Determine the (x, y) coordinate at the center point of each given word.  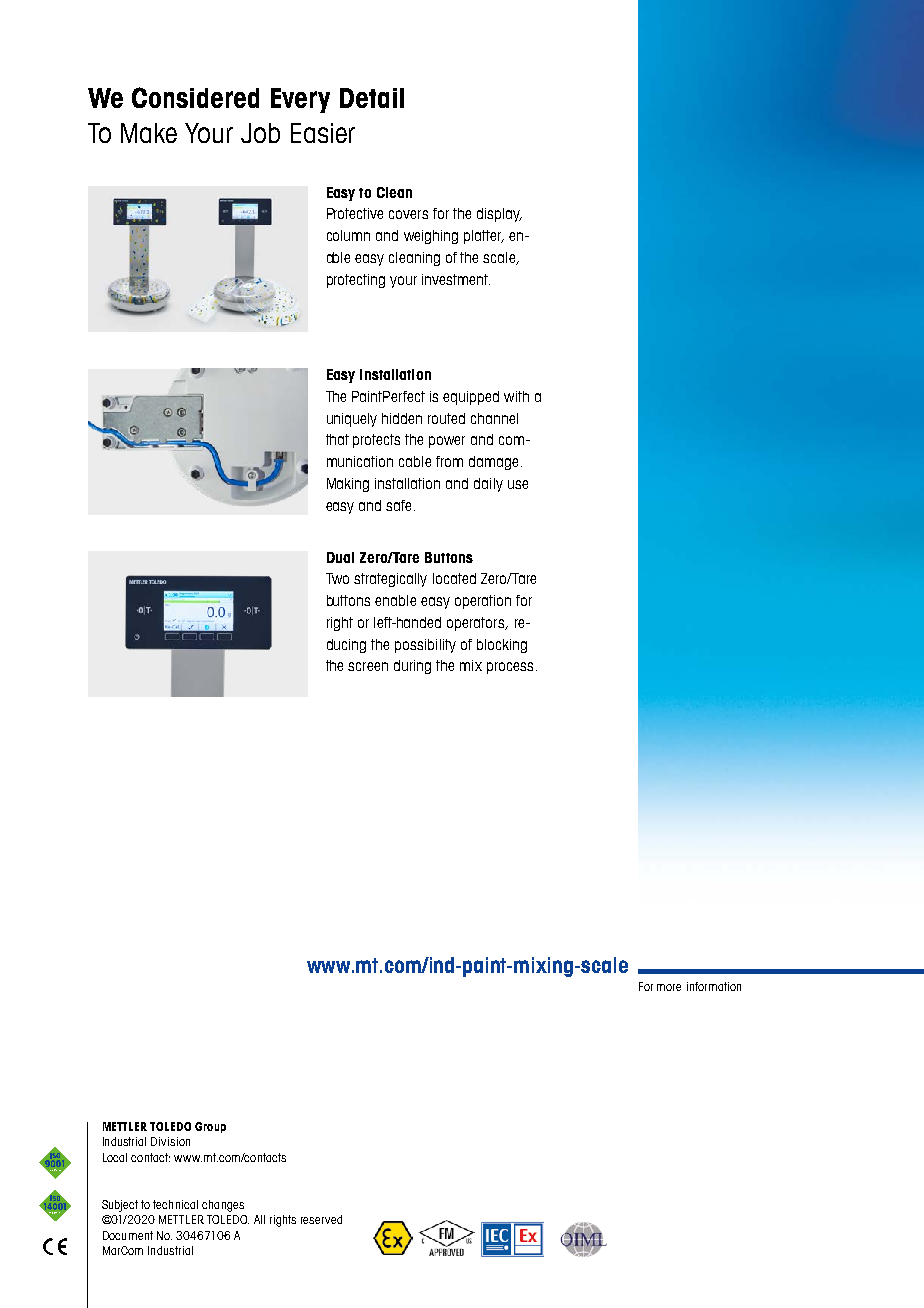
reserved (321, 1219)
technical (175, 1204)
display (499, 215)
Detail (372, 98)
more (669, 987)
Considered (195, 97)
